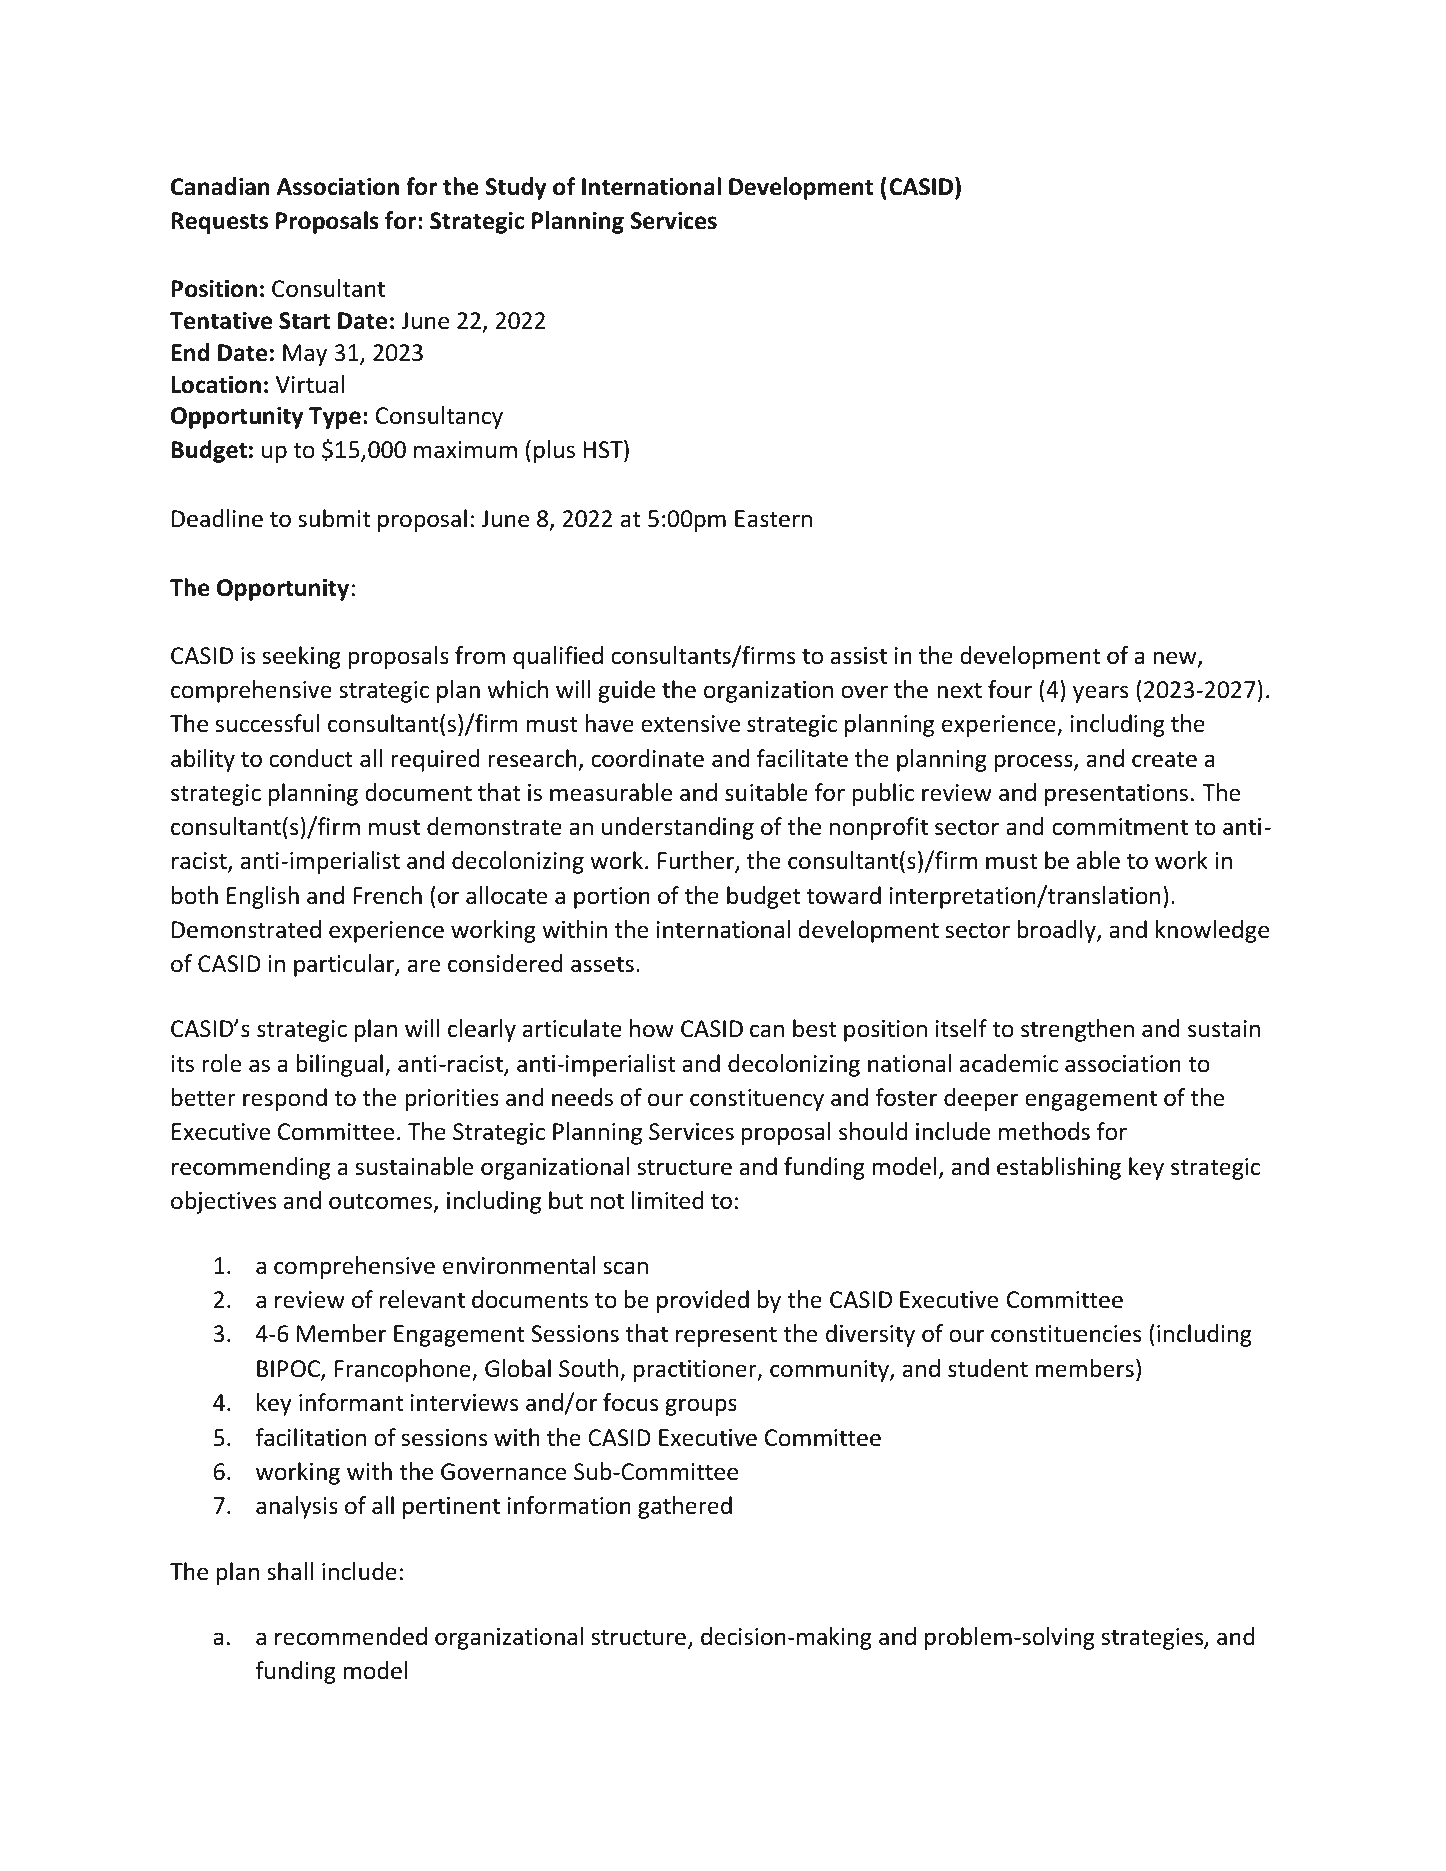  What do you see at coordinates (757, 1100) in the screenshot?
I see `constituency` at bounding box center [757, 1100].
